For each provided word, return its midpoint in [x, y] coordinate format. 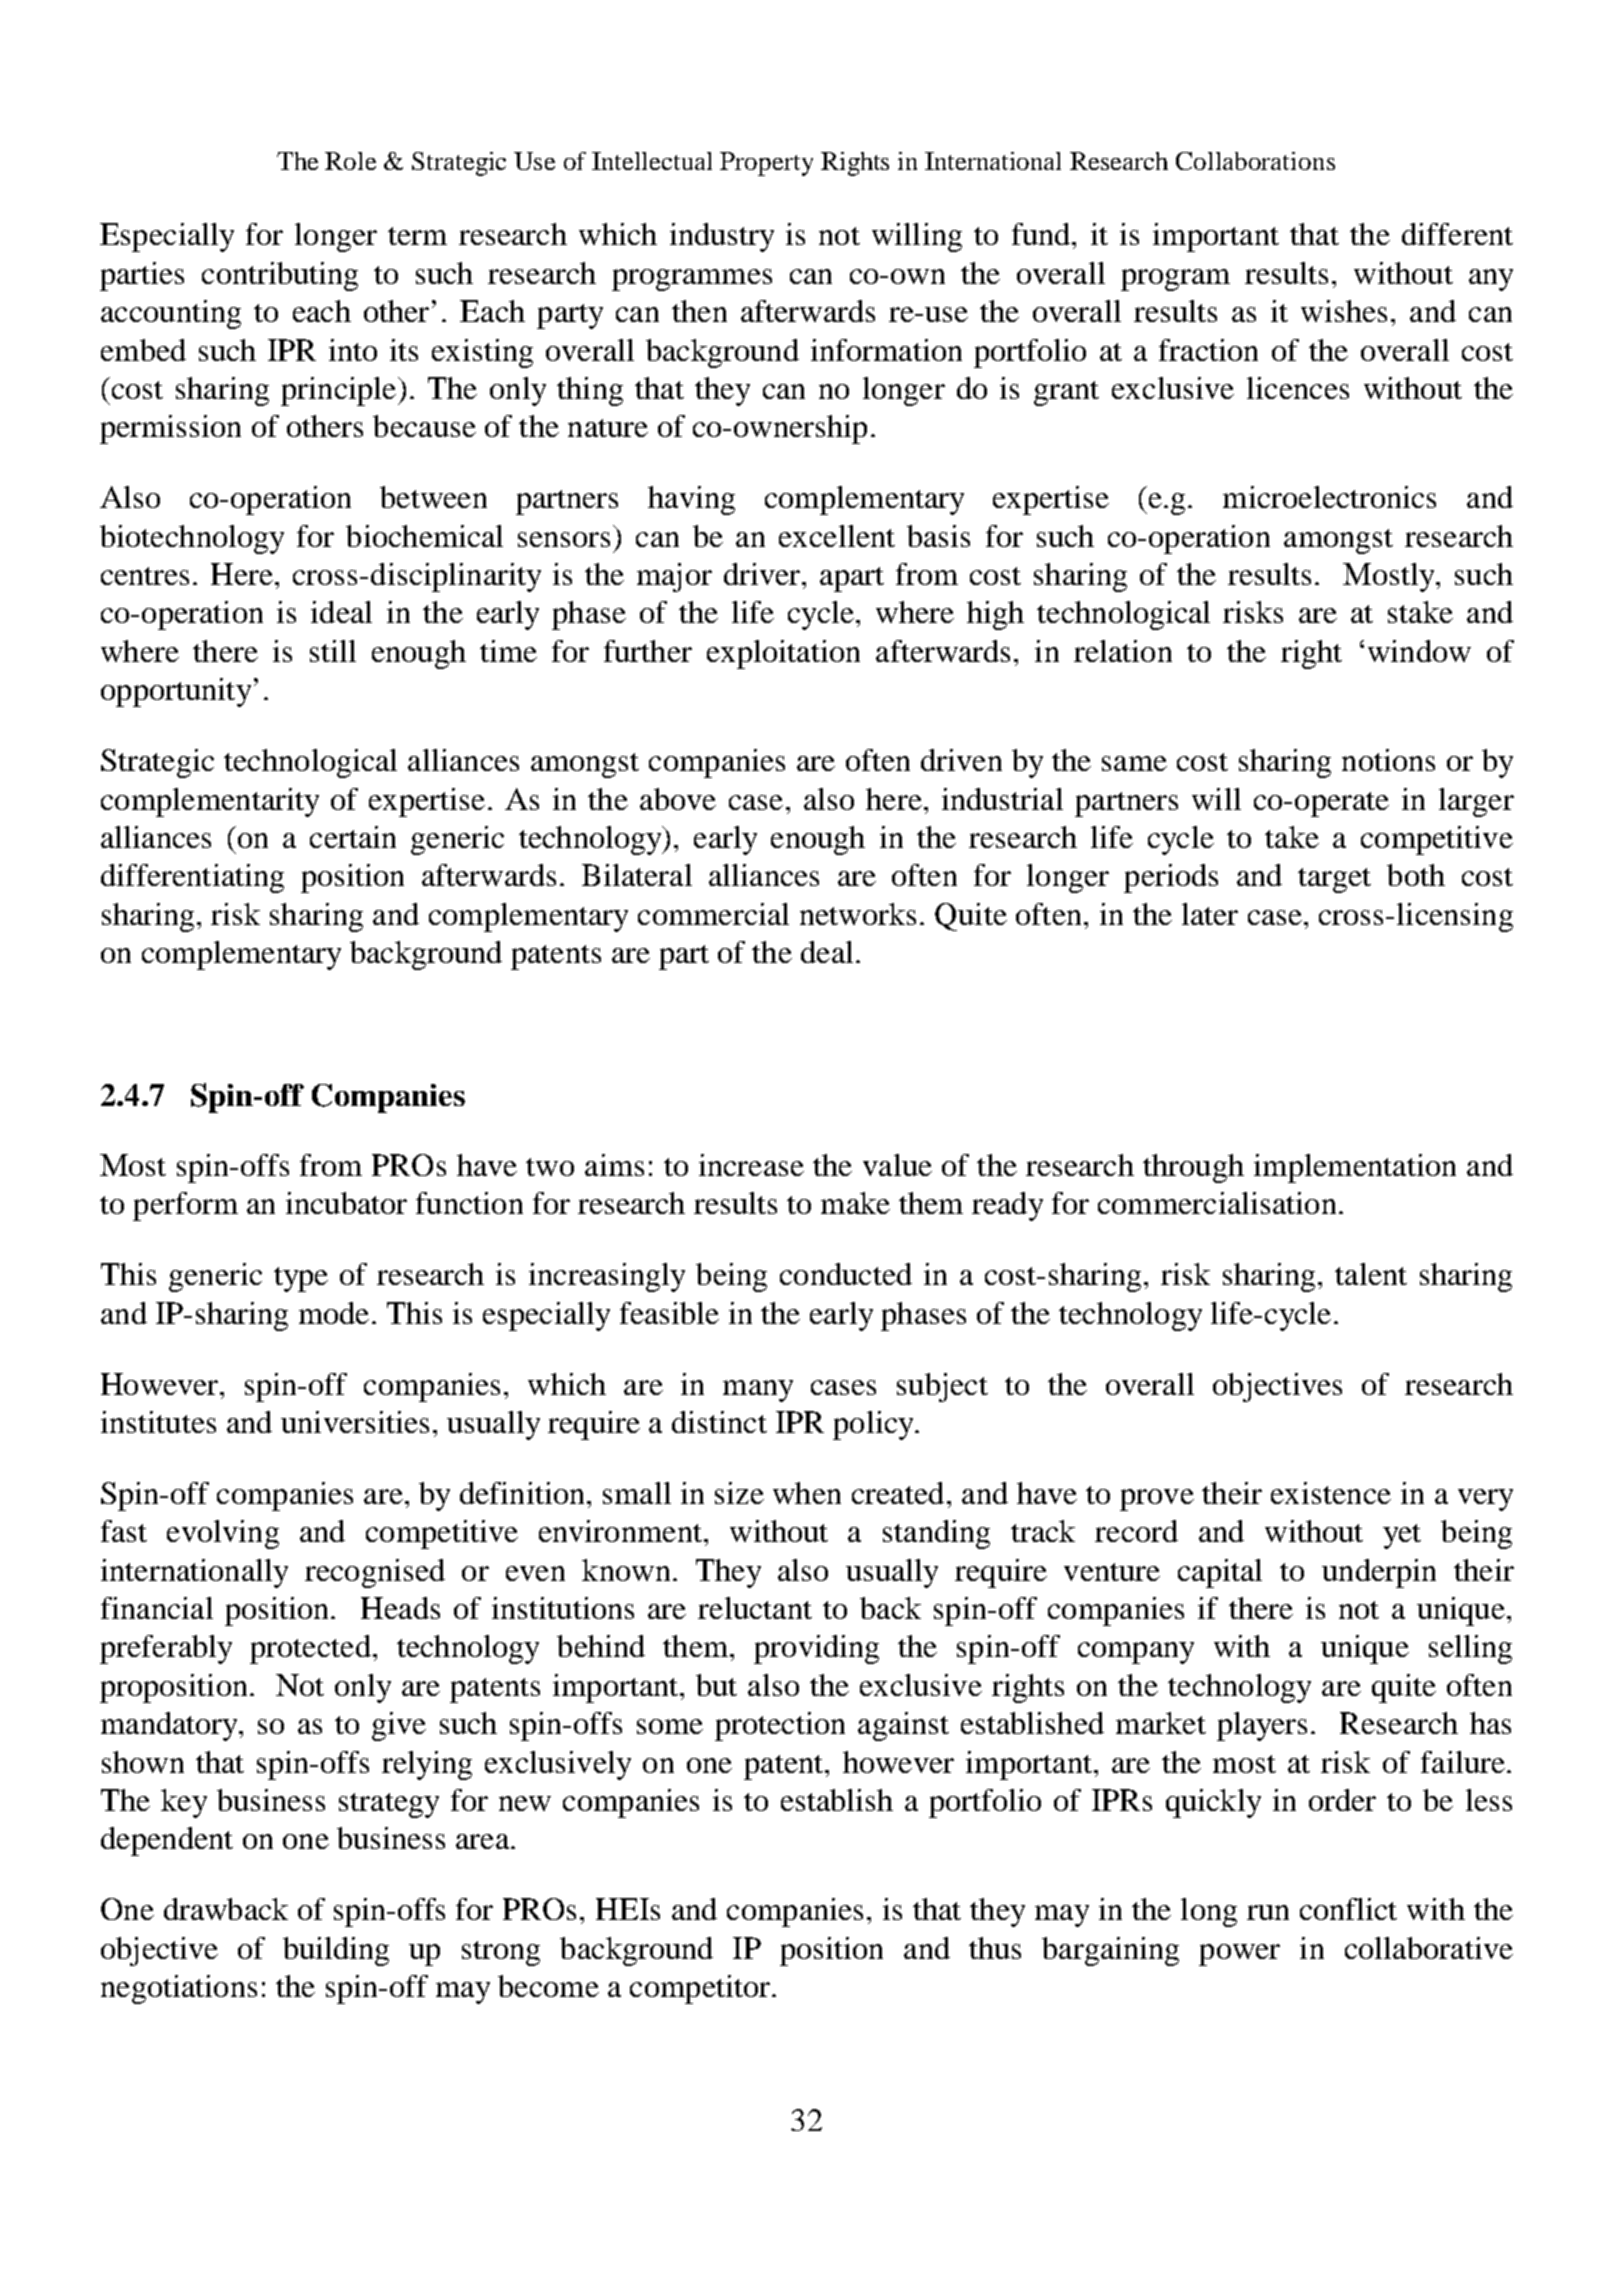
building [336, 1951]
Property [766, 164]
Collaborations [1255, 161]
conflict [1348, 1909]
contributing [280, 276]
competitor [701, 1989]
